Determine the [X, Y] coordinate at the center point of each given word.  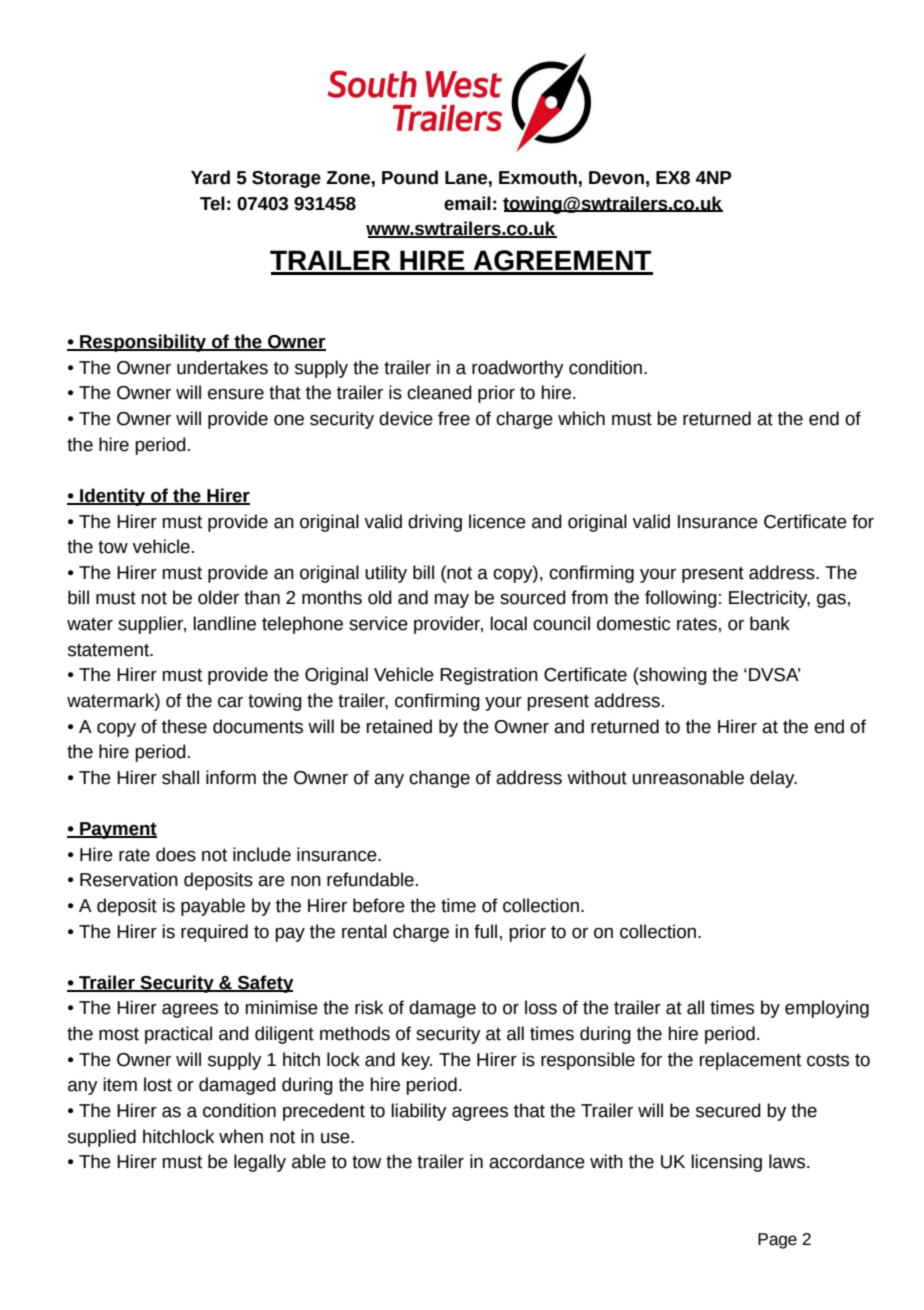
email [467, 203]
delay [773, 779]
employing [827, 1009]
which [581, 418]
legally [260, 1163]
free [454, 418]
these [184, 726]
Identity [113, 497]
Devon [616, 178]
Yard [210, 177]
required [214, 933]
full [485, 931]
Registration [489, 676]
